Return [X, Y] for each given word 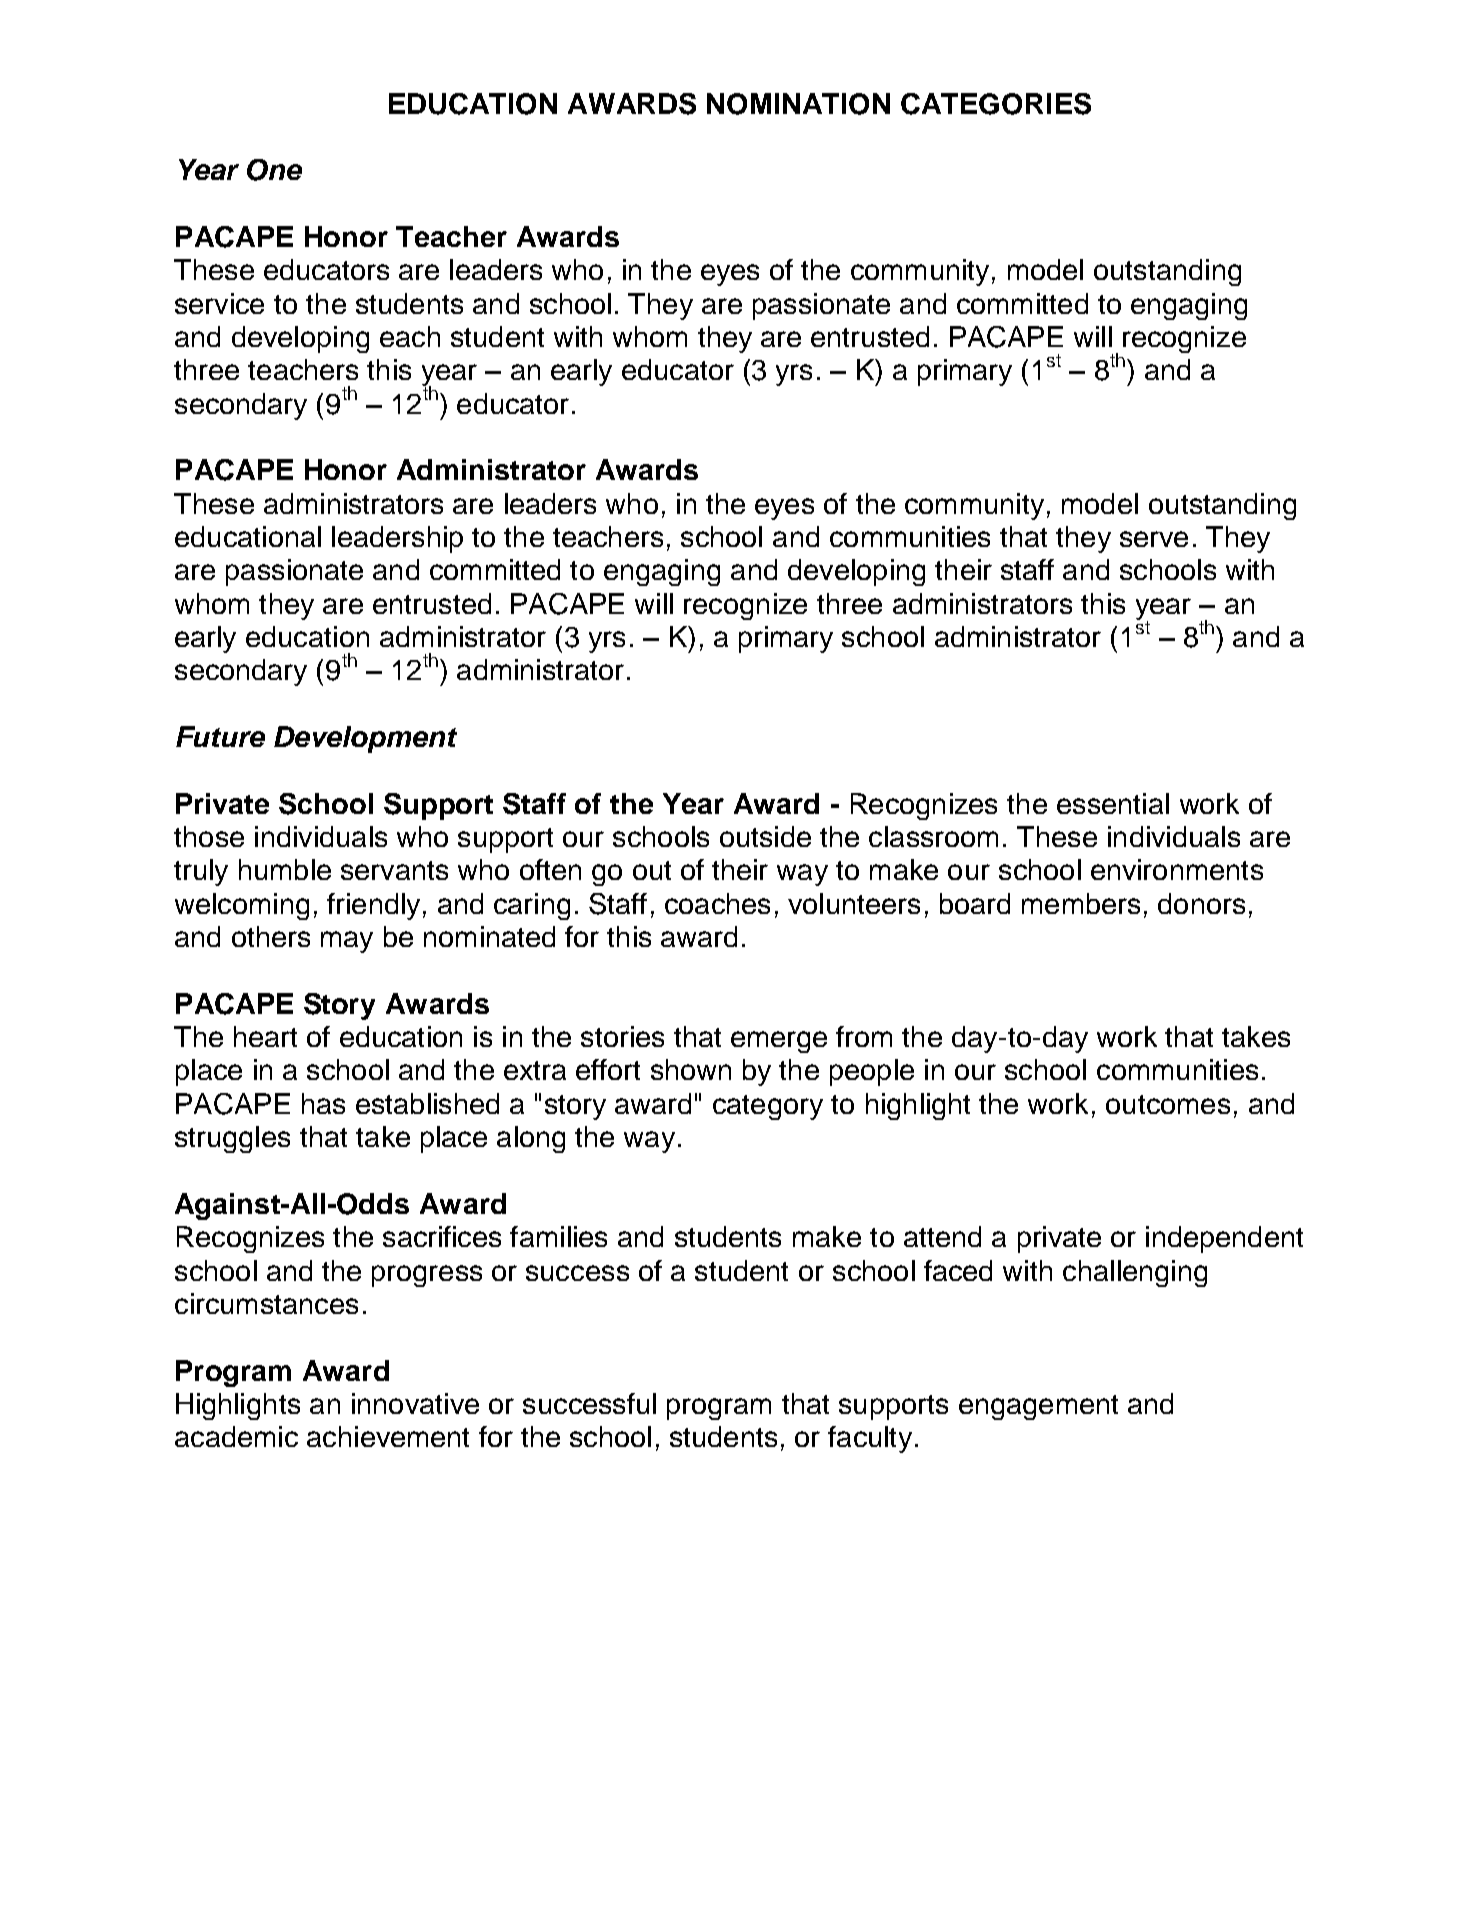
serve [1154, 539]
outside [765, 836]
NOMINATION [798, 104]
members [1081, 903]
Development [365, 739]
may [347, 942]
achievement [388, 1436]
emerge [779, 1042]
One [274, 170]
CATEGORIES [996, 104]
